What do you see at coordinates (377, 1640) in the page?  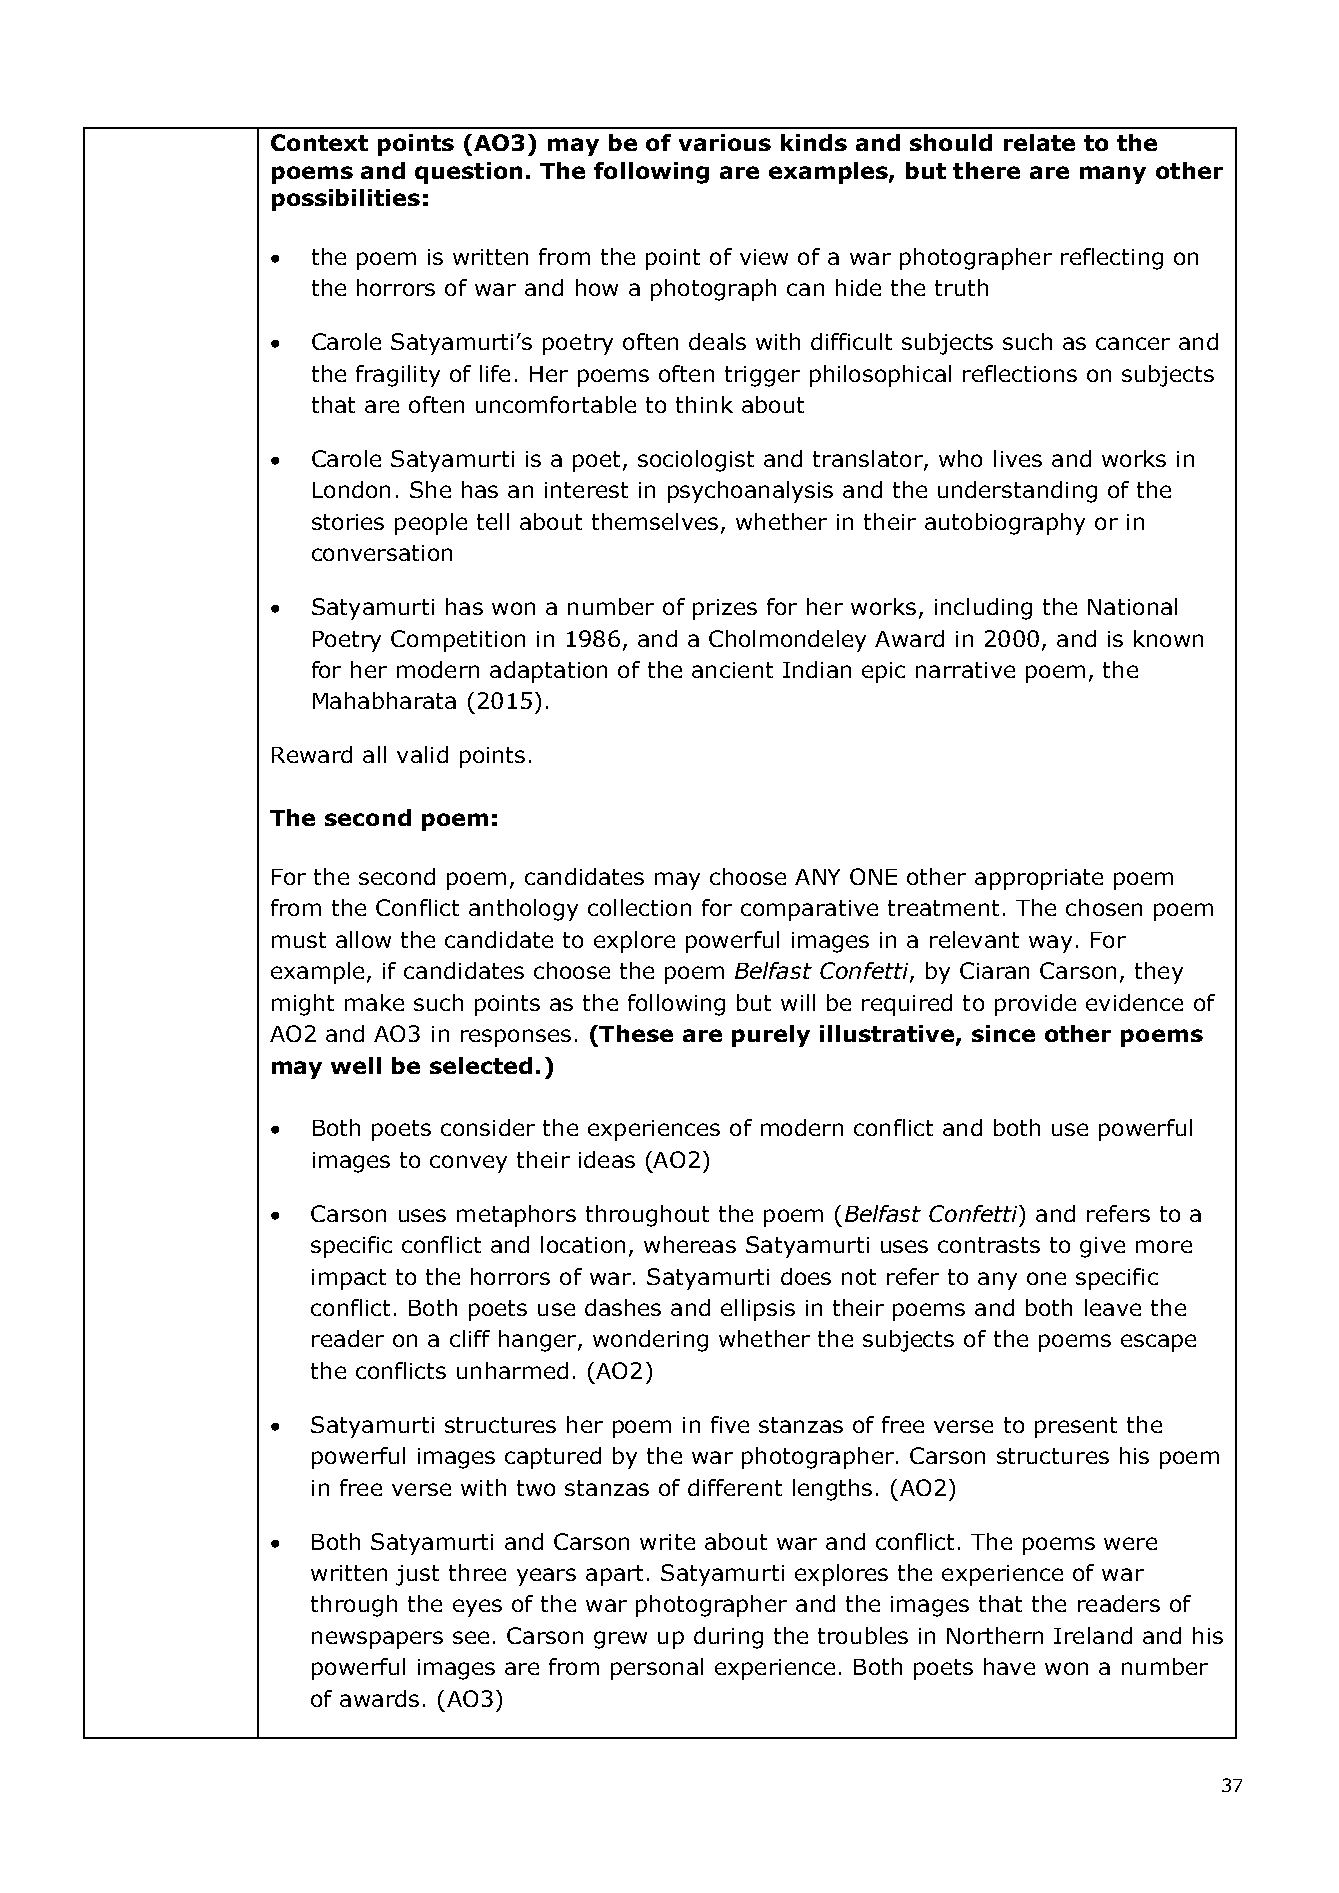 I see `newspapers` at bounding box center [377, 1640].
